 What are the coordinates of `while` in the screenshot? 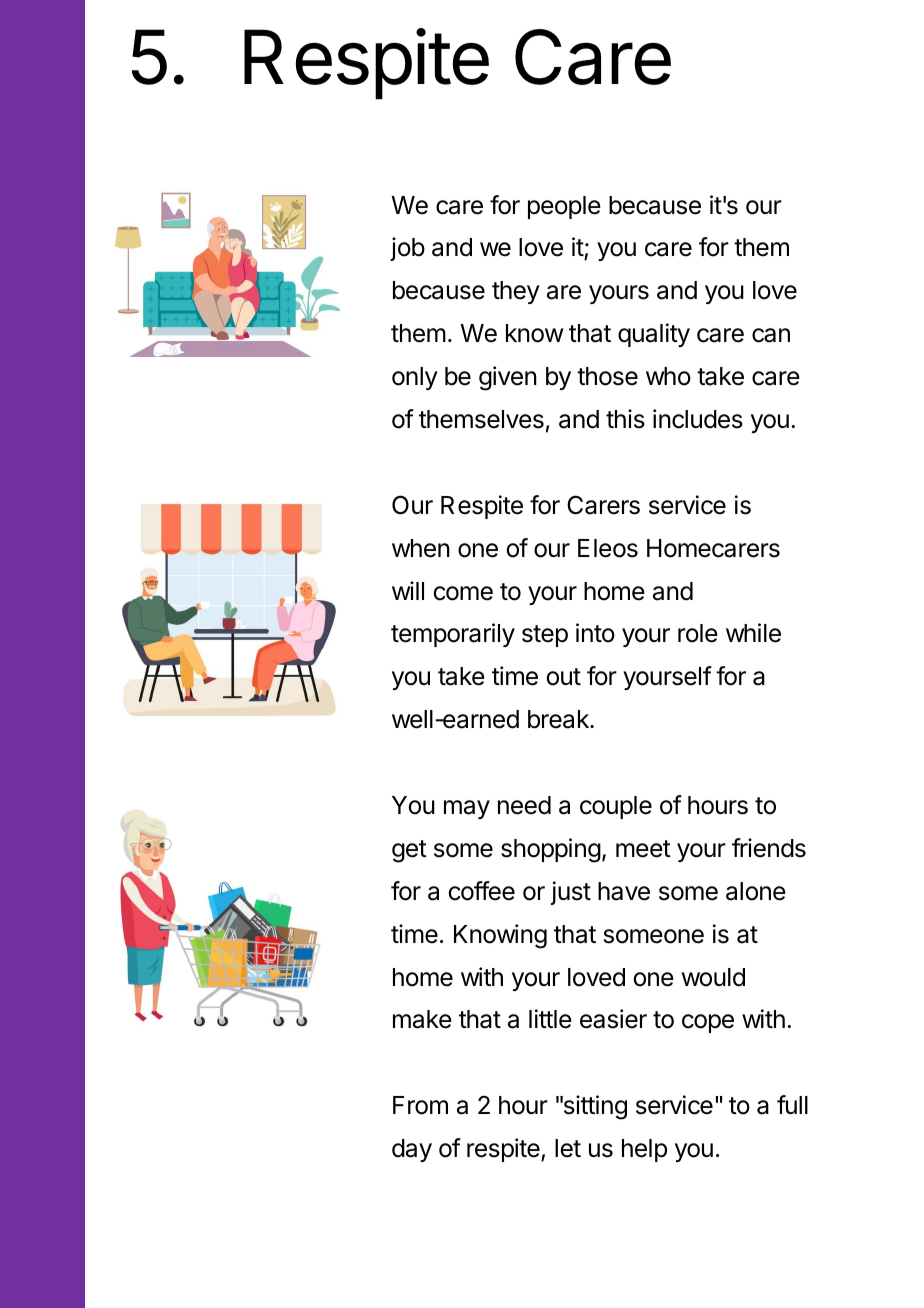 It's located at (753, 633).
